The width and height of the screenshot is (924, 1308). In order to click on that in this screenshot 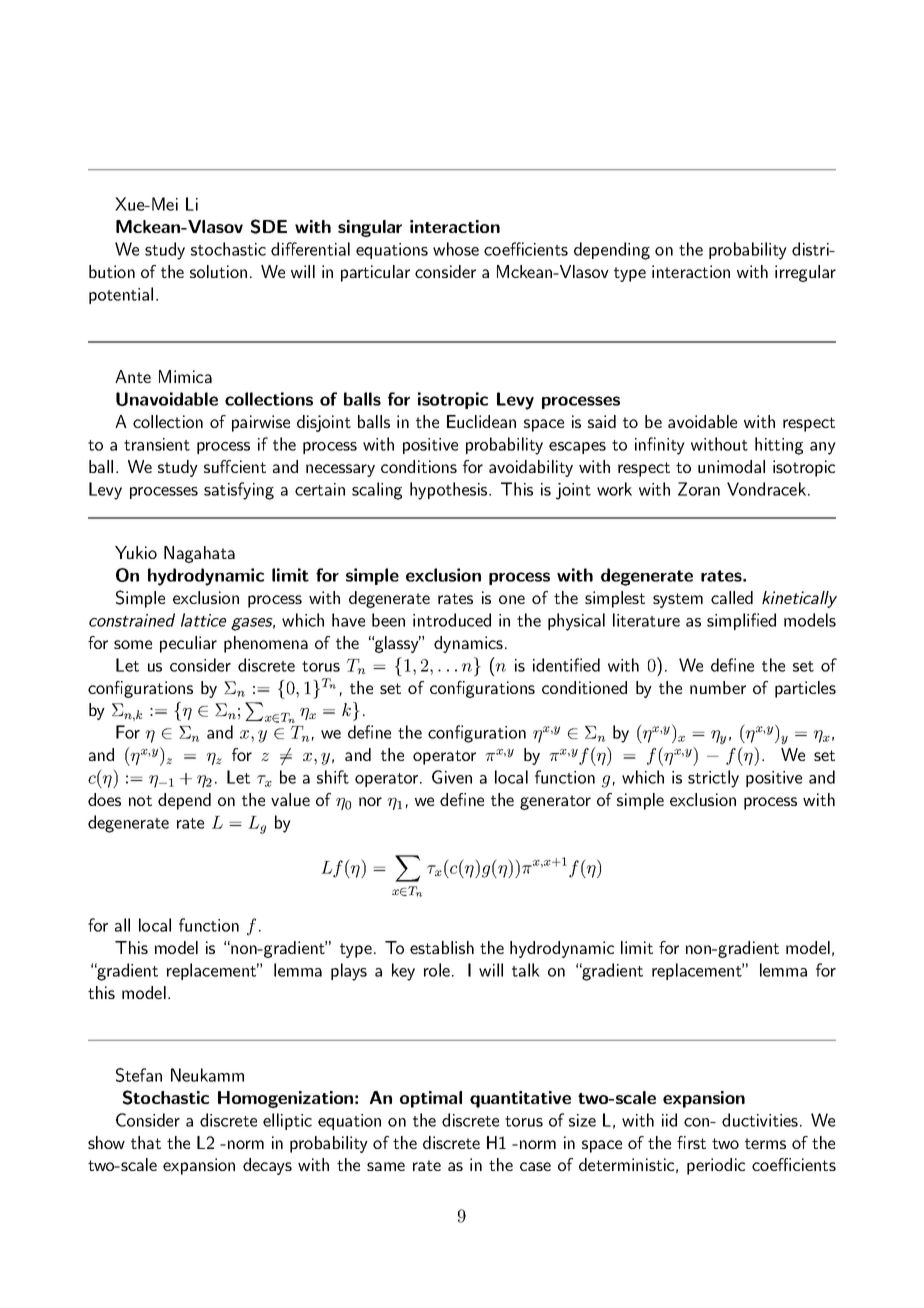, I will do `click(146, 1142)`.
